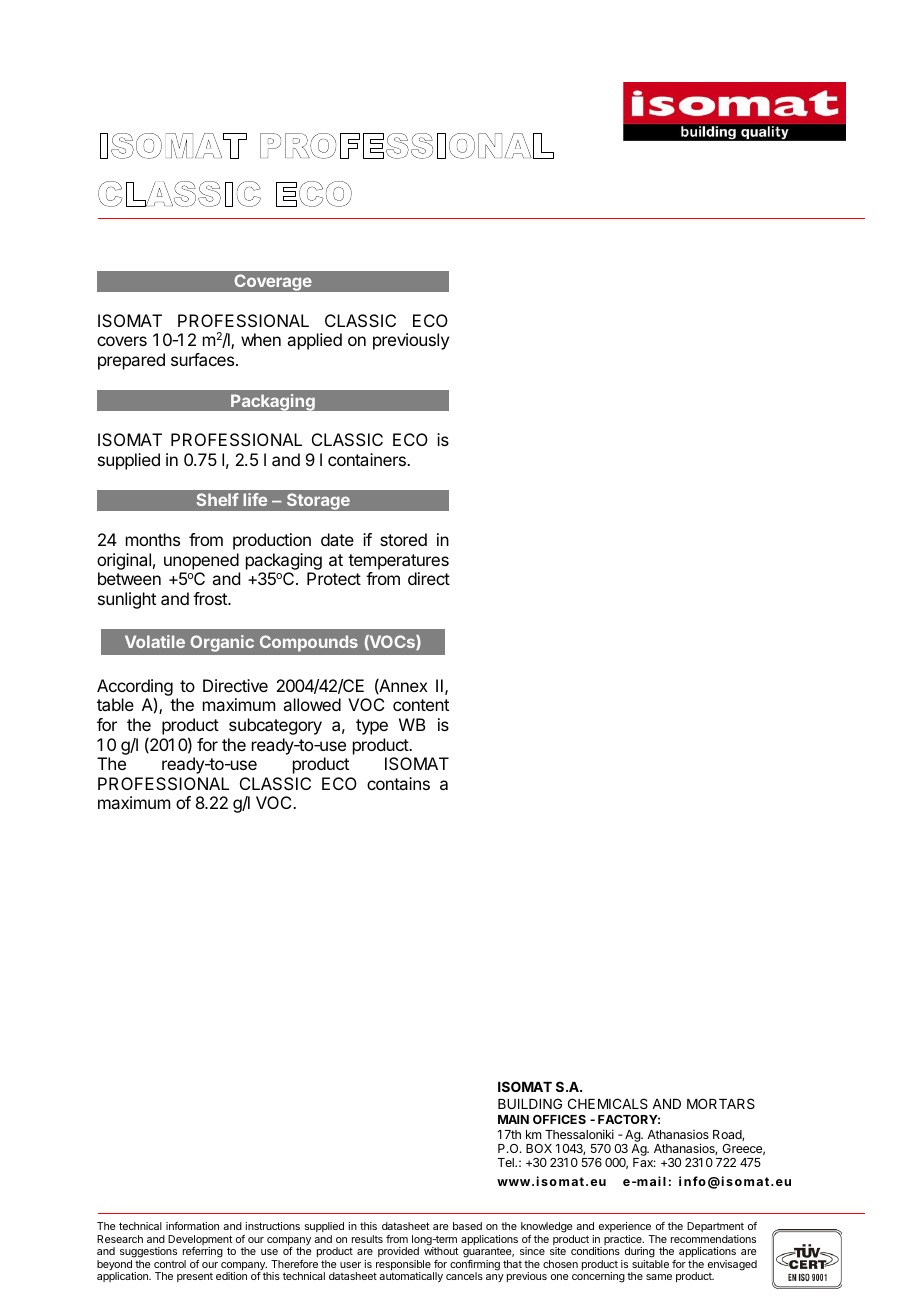 This document has height=1308, width=924. What do you see at coordinates (203, 1252) in the document?
I see `referring` at bounding box center [203, 1252].
